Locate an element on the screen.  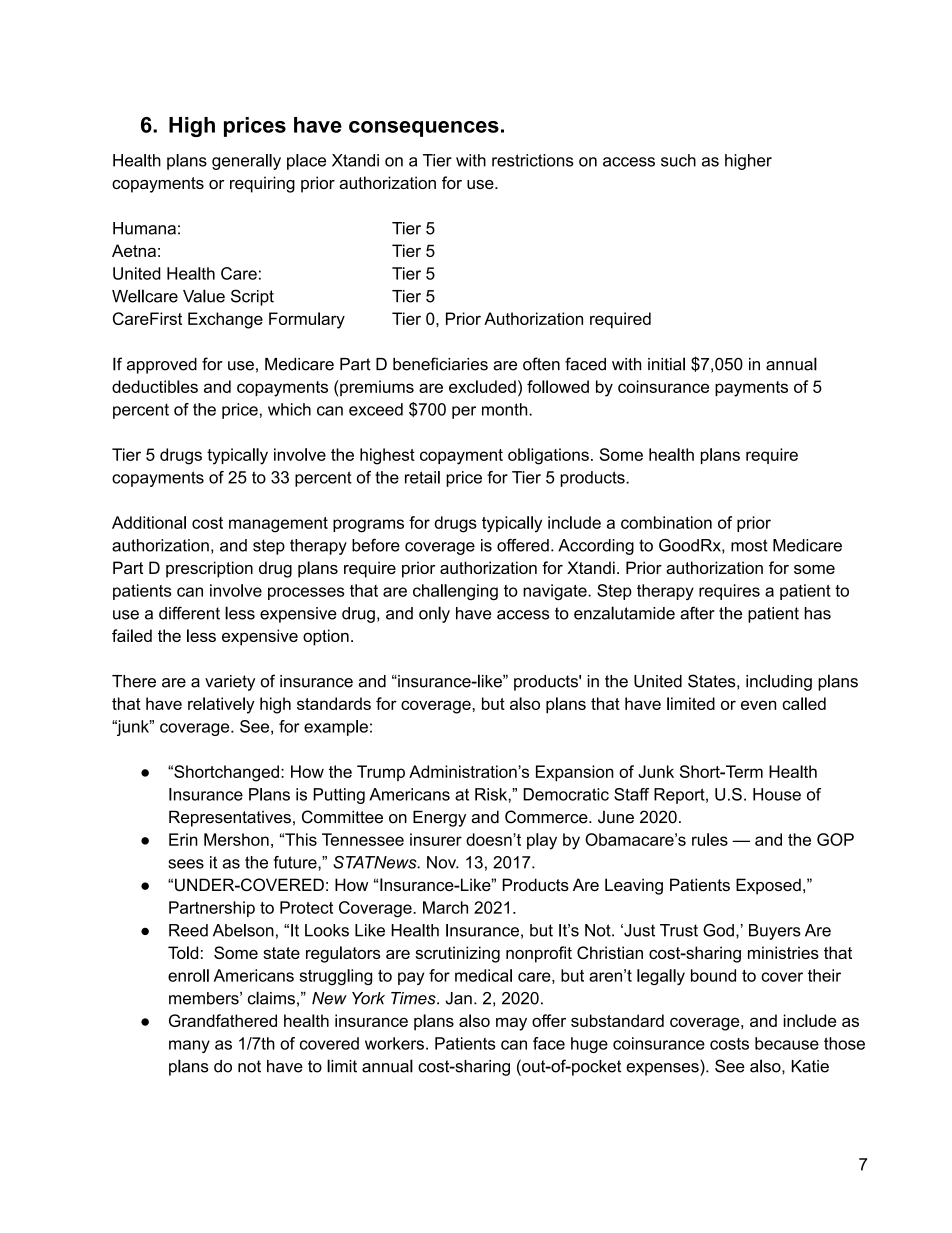
even is located at coordinates (758, 705).
